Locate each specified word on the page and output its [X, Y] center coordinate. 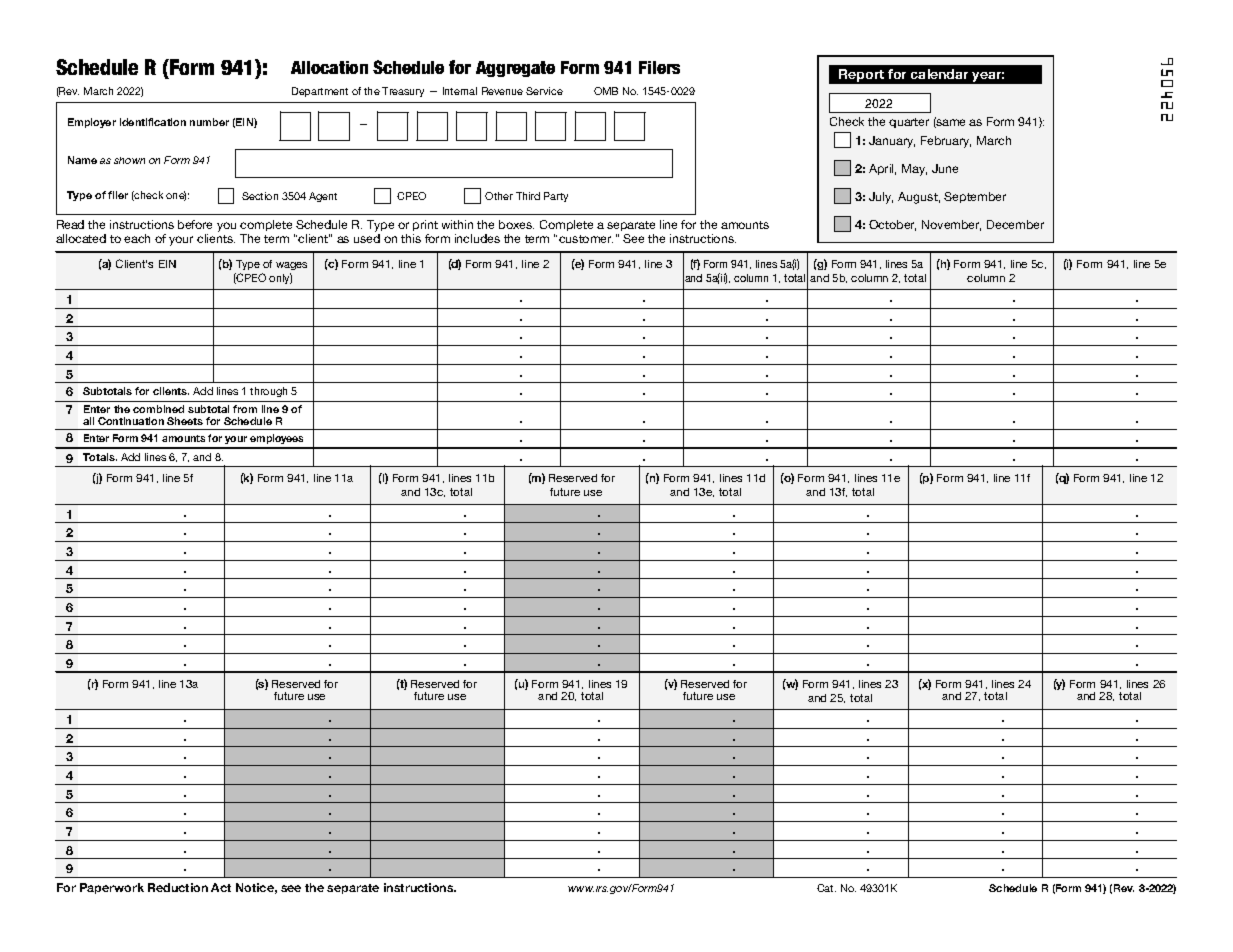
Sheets [185, 421]
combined [158, 409]
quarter [909, 123]
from [245, 409]
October [892, 225]
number [209, 122]
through [268, 392]
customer [586, 239]
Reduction [178, 887]
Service [544, 91]
